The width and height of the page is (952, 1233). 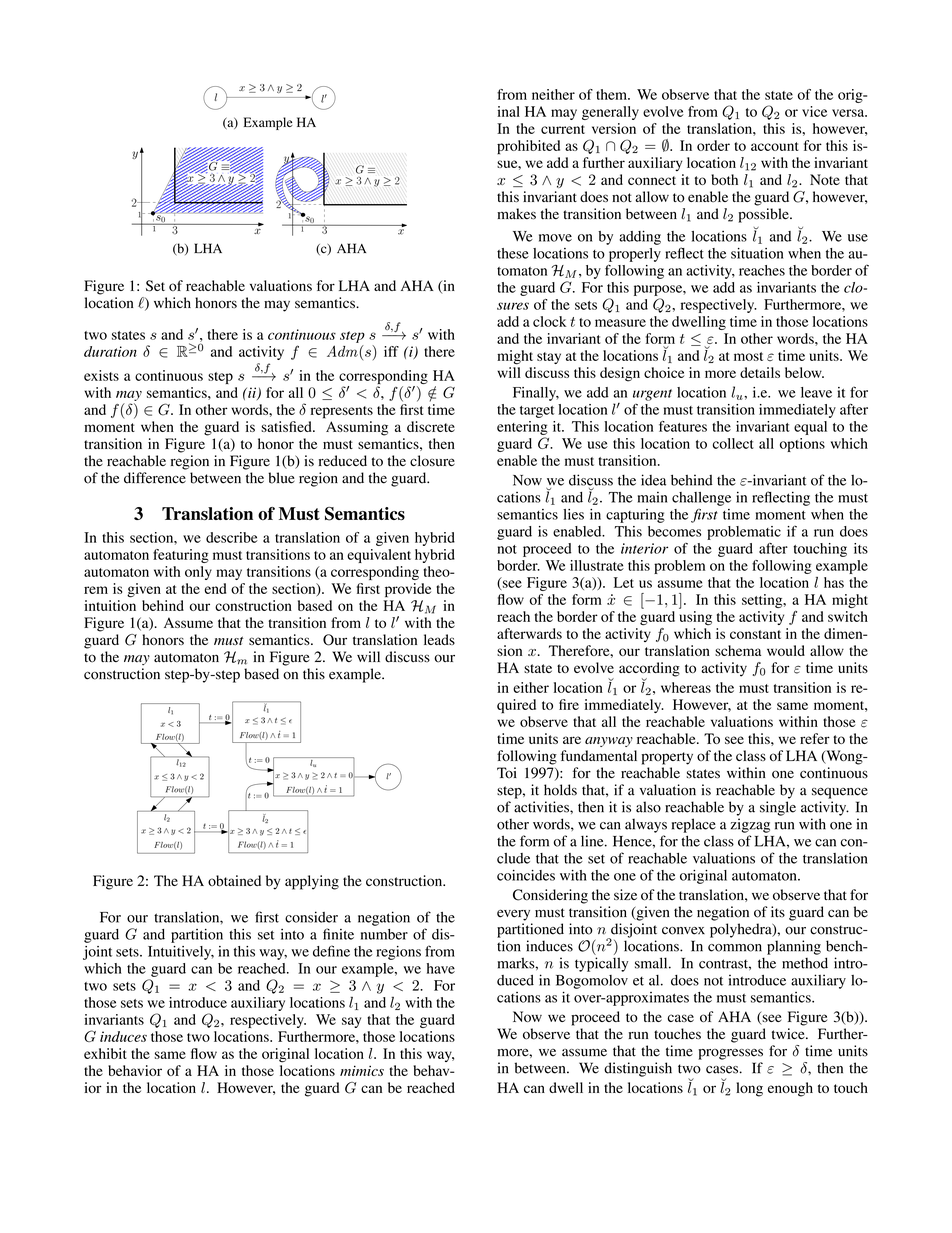 What do you see at coordinates (362, 1070) in the page?
I see `mimics` at bounding box center [362, 1070].
